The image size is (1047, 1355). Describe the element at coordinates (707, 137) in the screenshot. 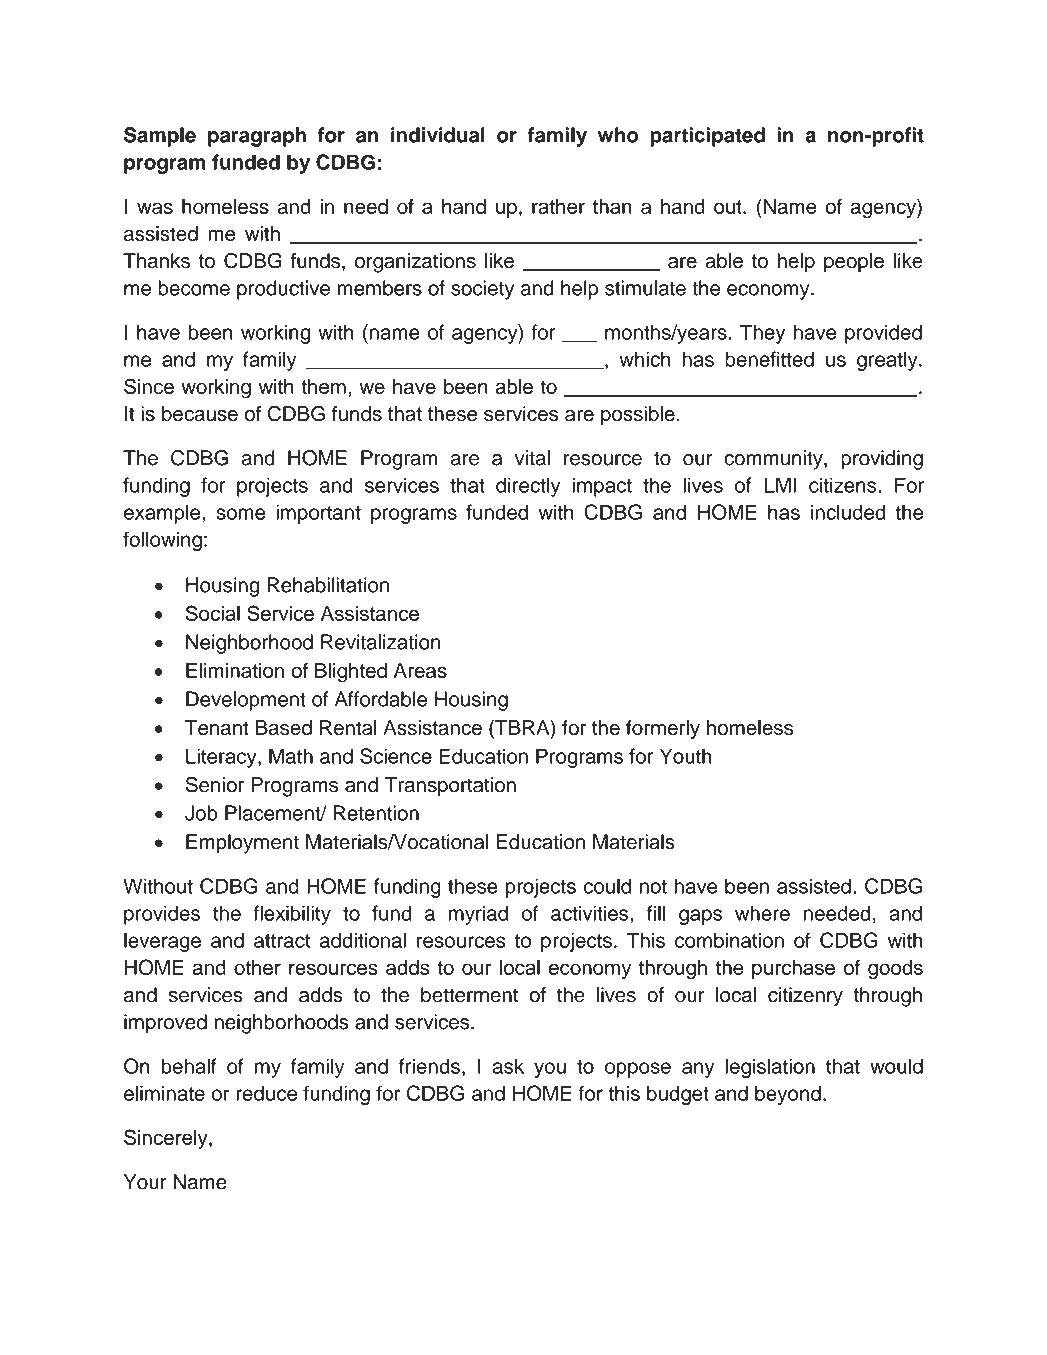

I see `participated` at that location.
